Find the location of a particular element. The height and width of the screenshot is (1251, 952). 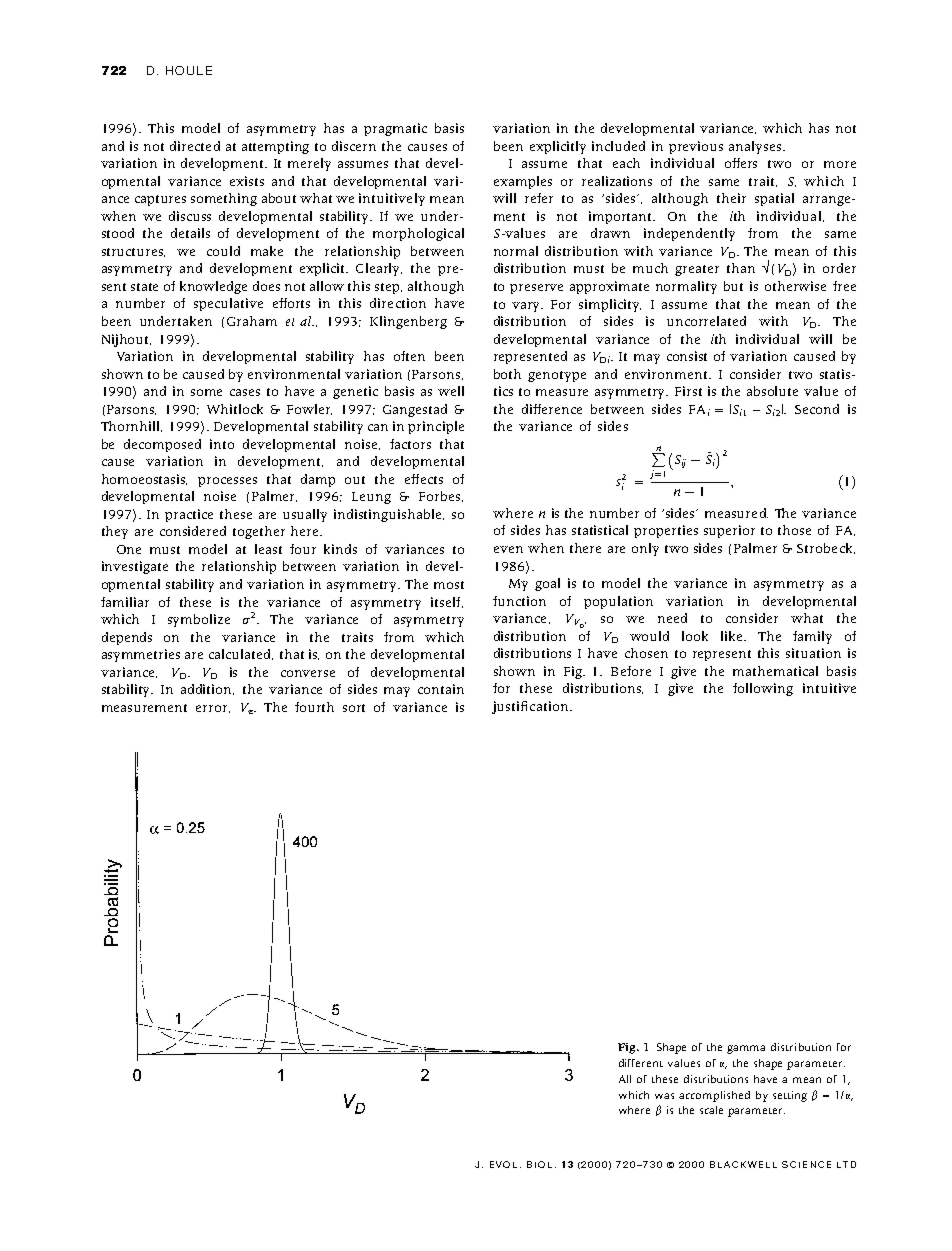

EVOL is located at coordinates (503, 1164).
